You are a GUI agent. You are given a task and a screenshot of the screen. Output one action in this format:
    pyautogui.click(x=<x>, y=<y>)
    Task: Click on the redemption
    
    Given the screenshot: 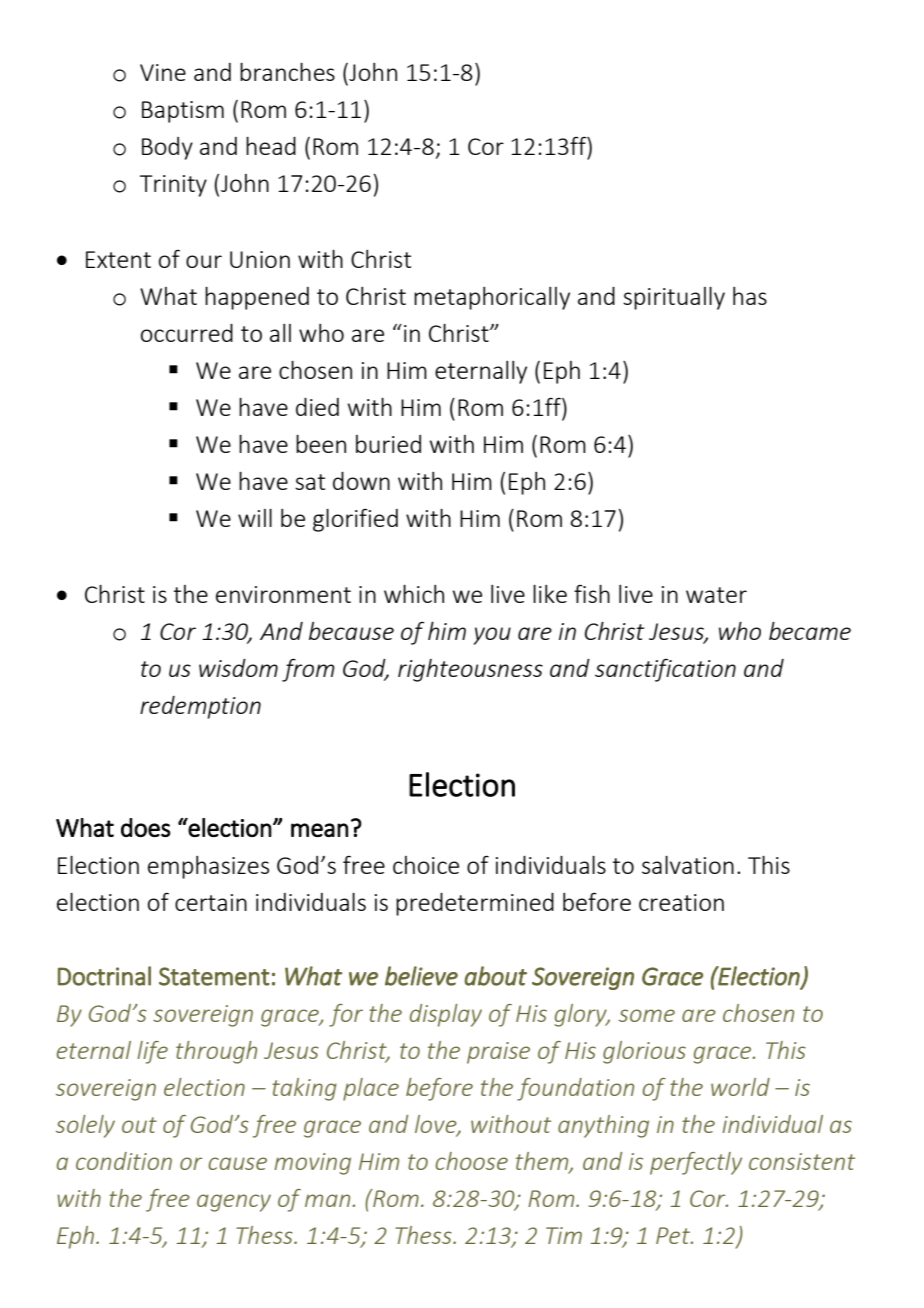 What is the action you would take?
    pyautogui.click(x=200, y=707)
